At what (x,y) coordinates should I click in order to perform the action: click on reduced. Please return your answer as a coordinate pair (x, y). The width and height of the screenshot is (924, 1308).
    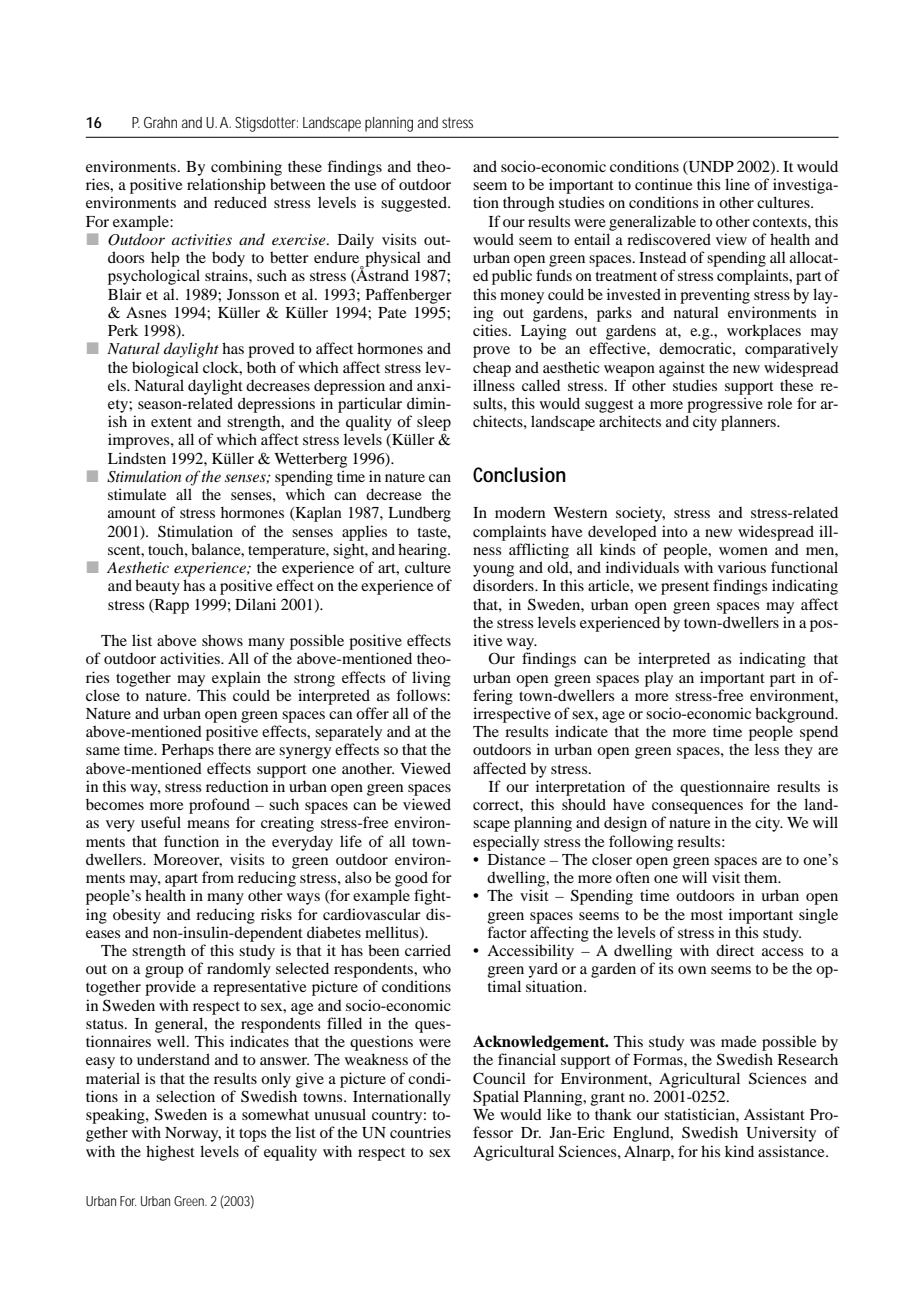
    Looking at the image, I should click on (240, 202).
